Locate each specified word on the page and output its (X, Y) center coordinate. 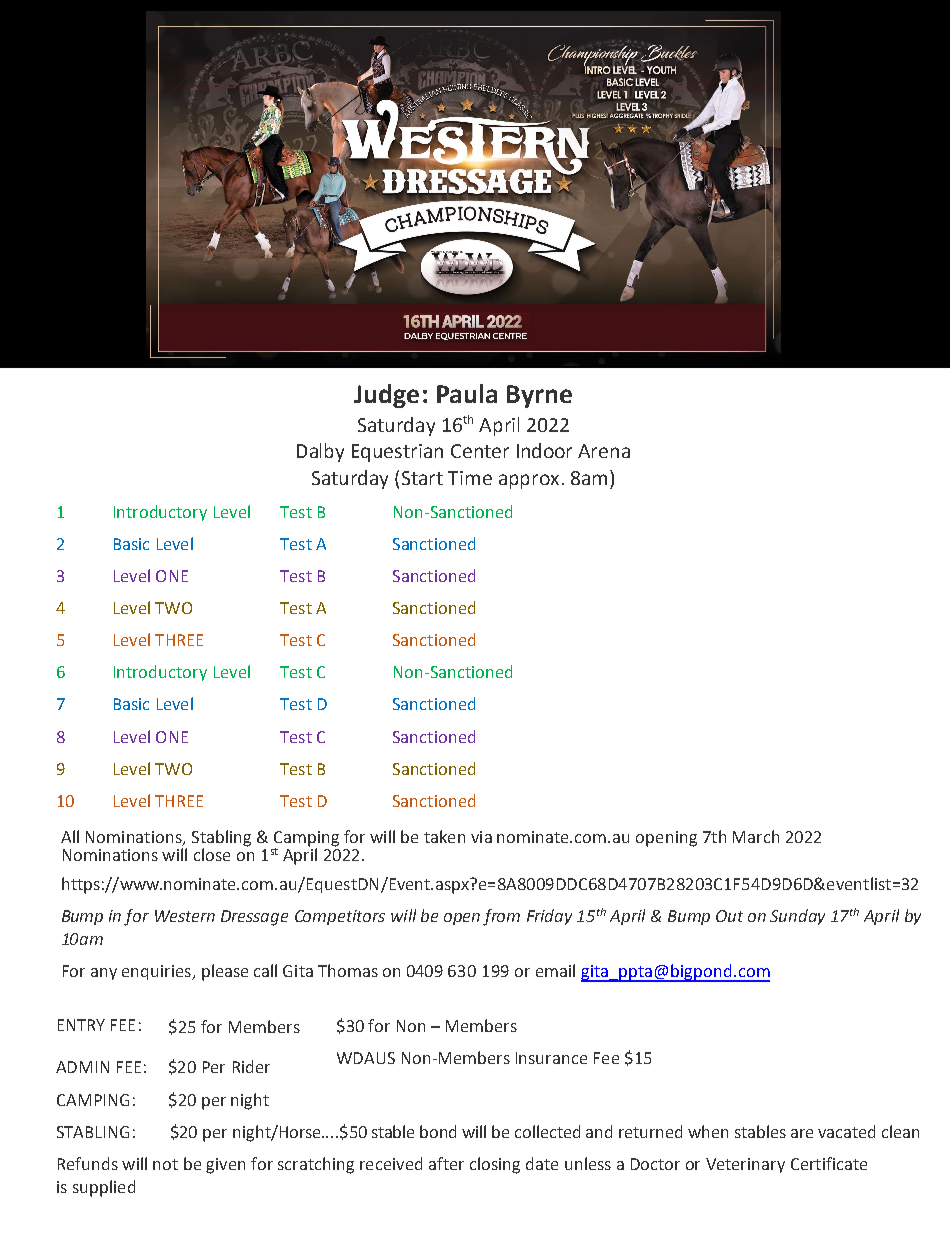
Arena (604, 451)
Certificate (829, 1163)
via (481, 837)
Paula (467, 393)
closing (495, 1165)
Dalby (320, 452)
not (165, 1164)
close (212, 854)
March (756, 836)
